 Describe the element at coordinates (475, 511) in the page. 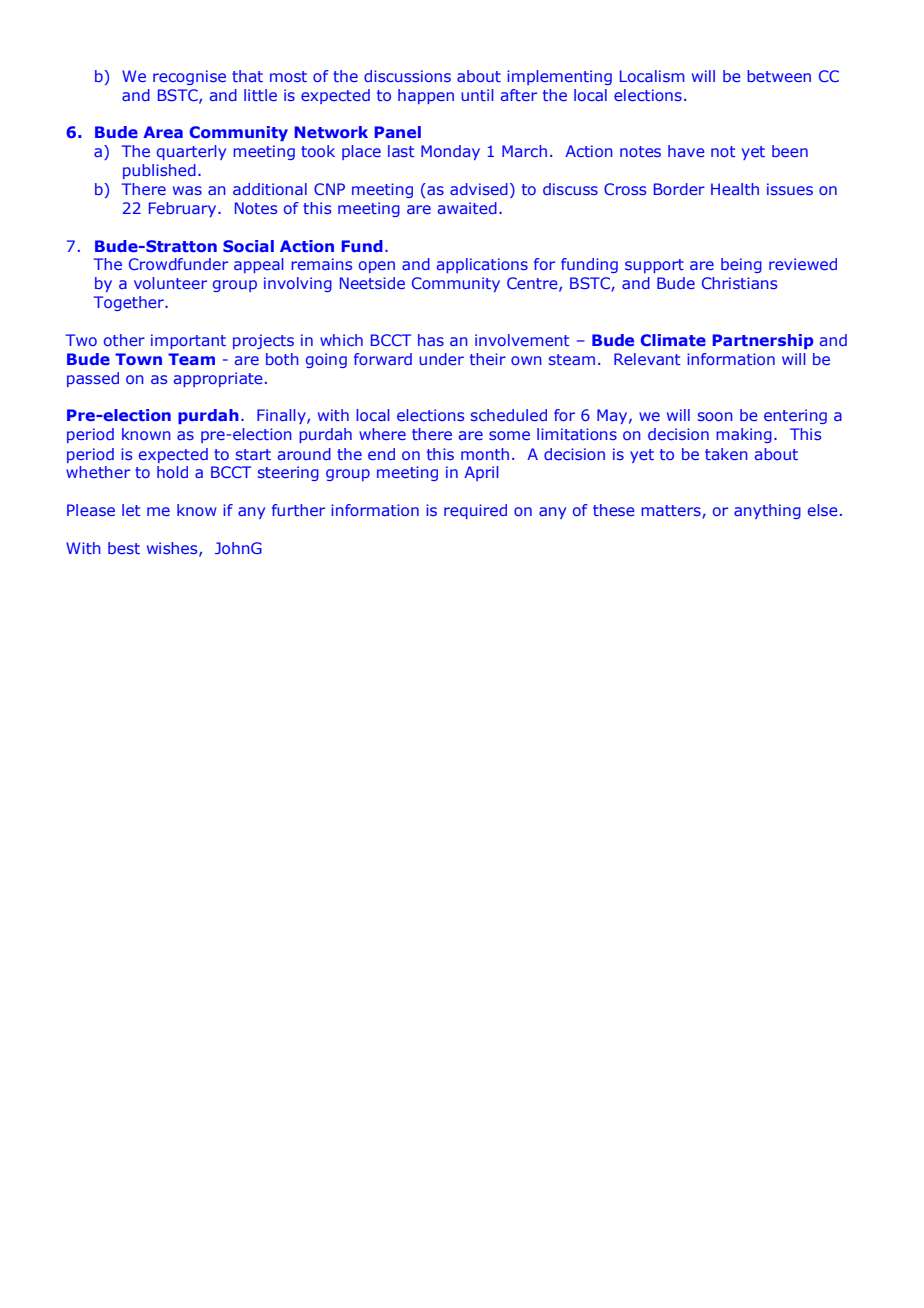

I see `required` at that location.
